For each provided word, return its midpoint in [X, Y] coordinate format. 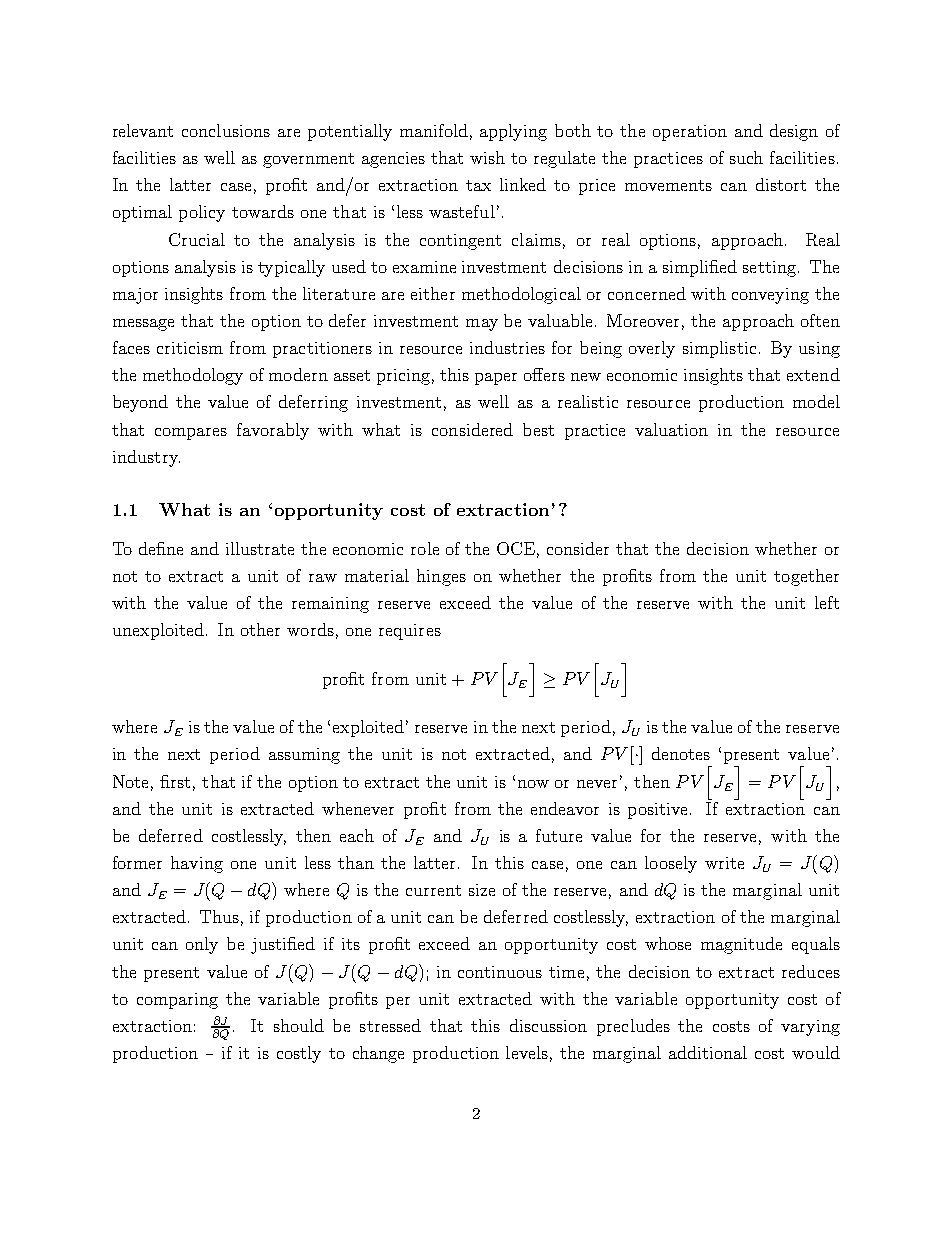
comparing [177, 1001]
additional [708, 1052]
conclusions [226, 130]
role [425, 548]
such [746, 157]
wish [487, 157]
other [260, 629]
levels [527, 1052]
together [806, 577]
